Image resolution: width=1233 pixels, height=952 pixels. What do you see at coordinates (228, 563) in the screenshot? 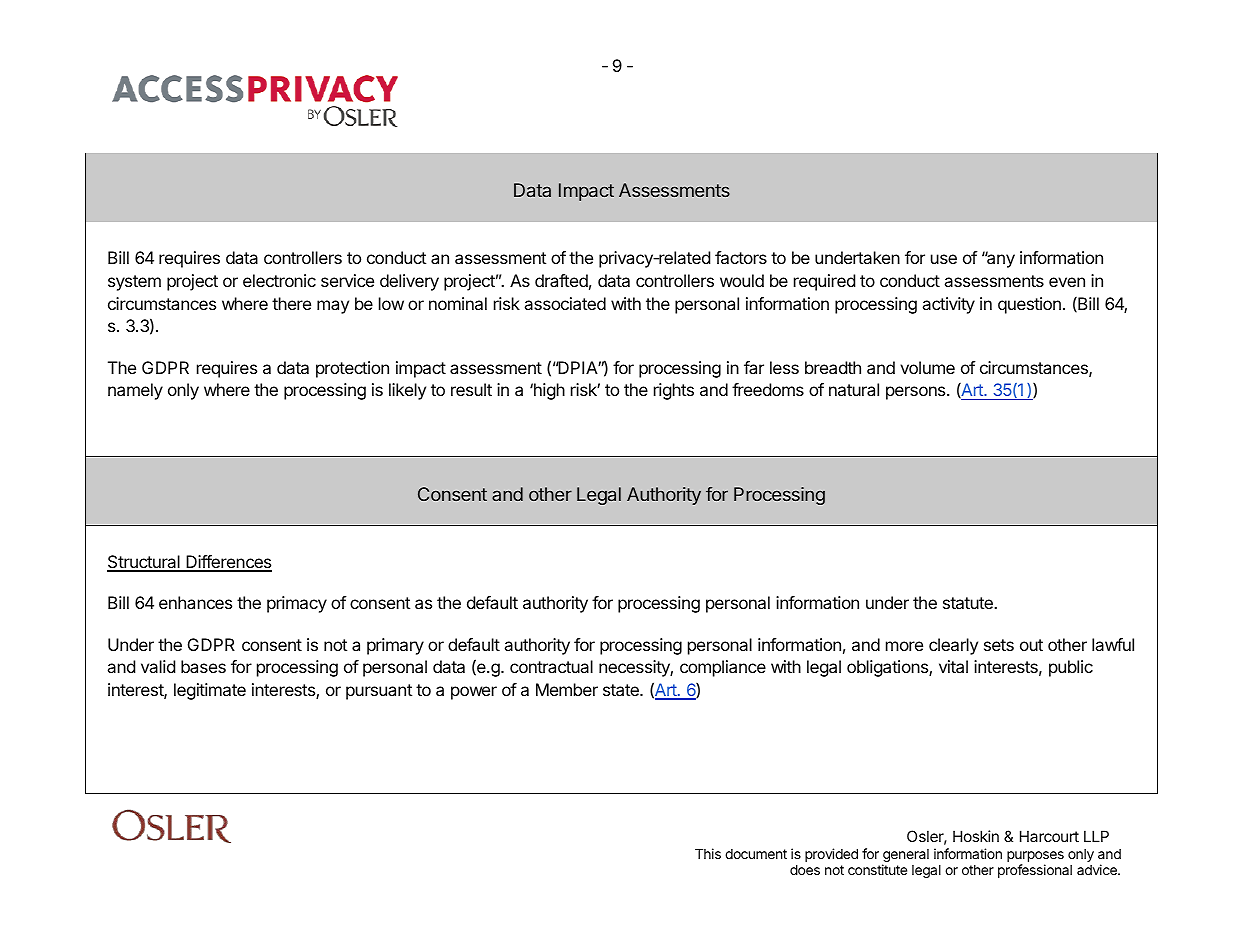
I see `Differences` at bounding box center [228, 563].
